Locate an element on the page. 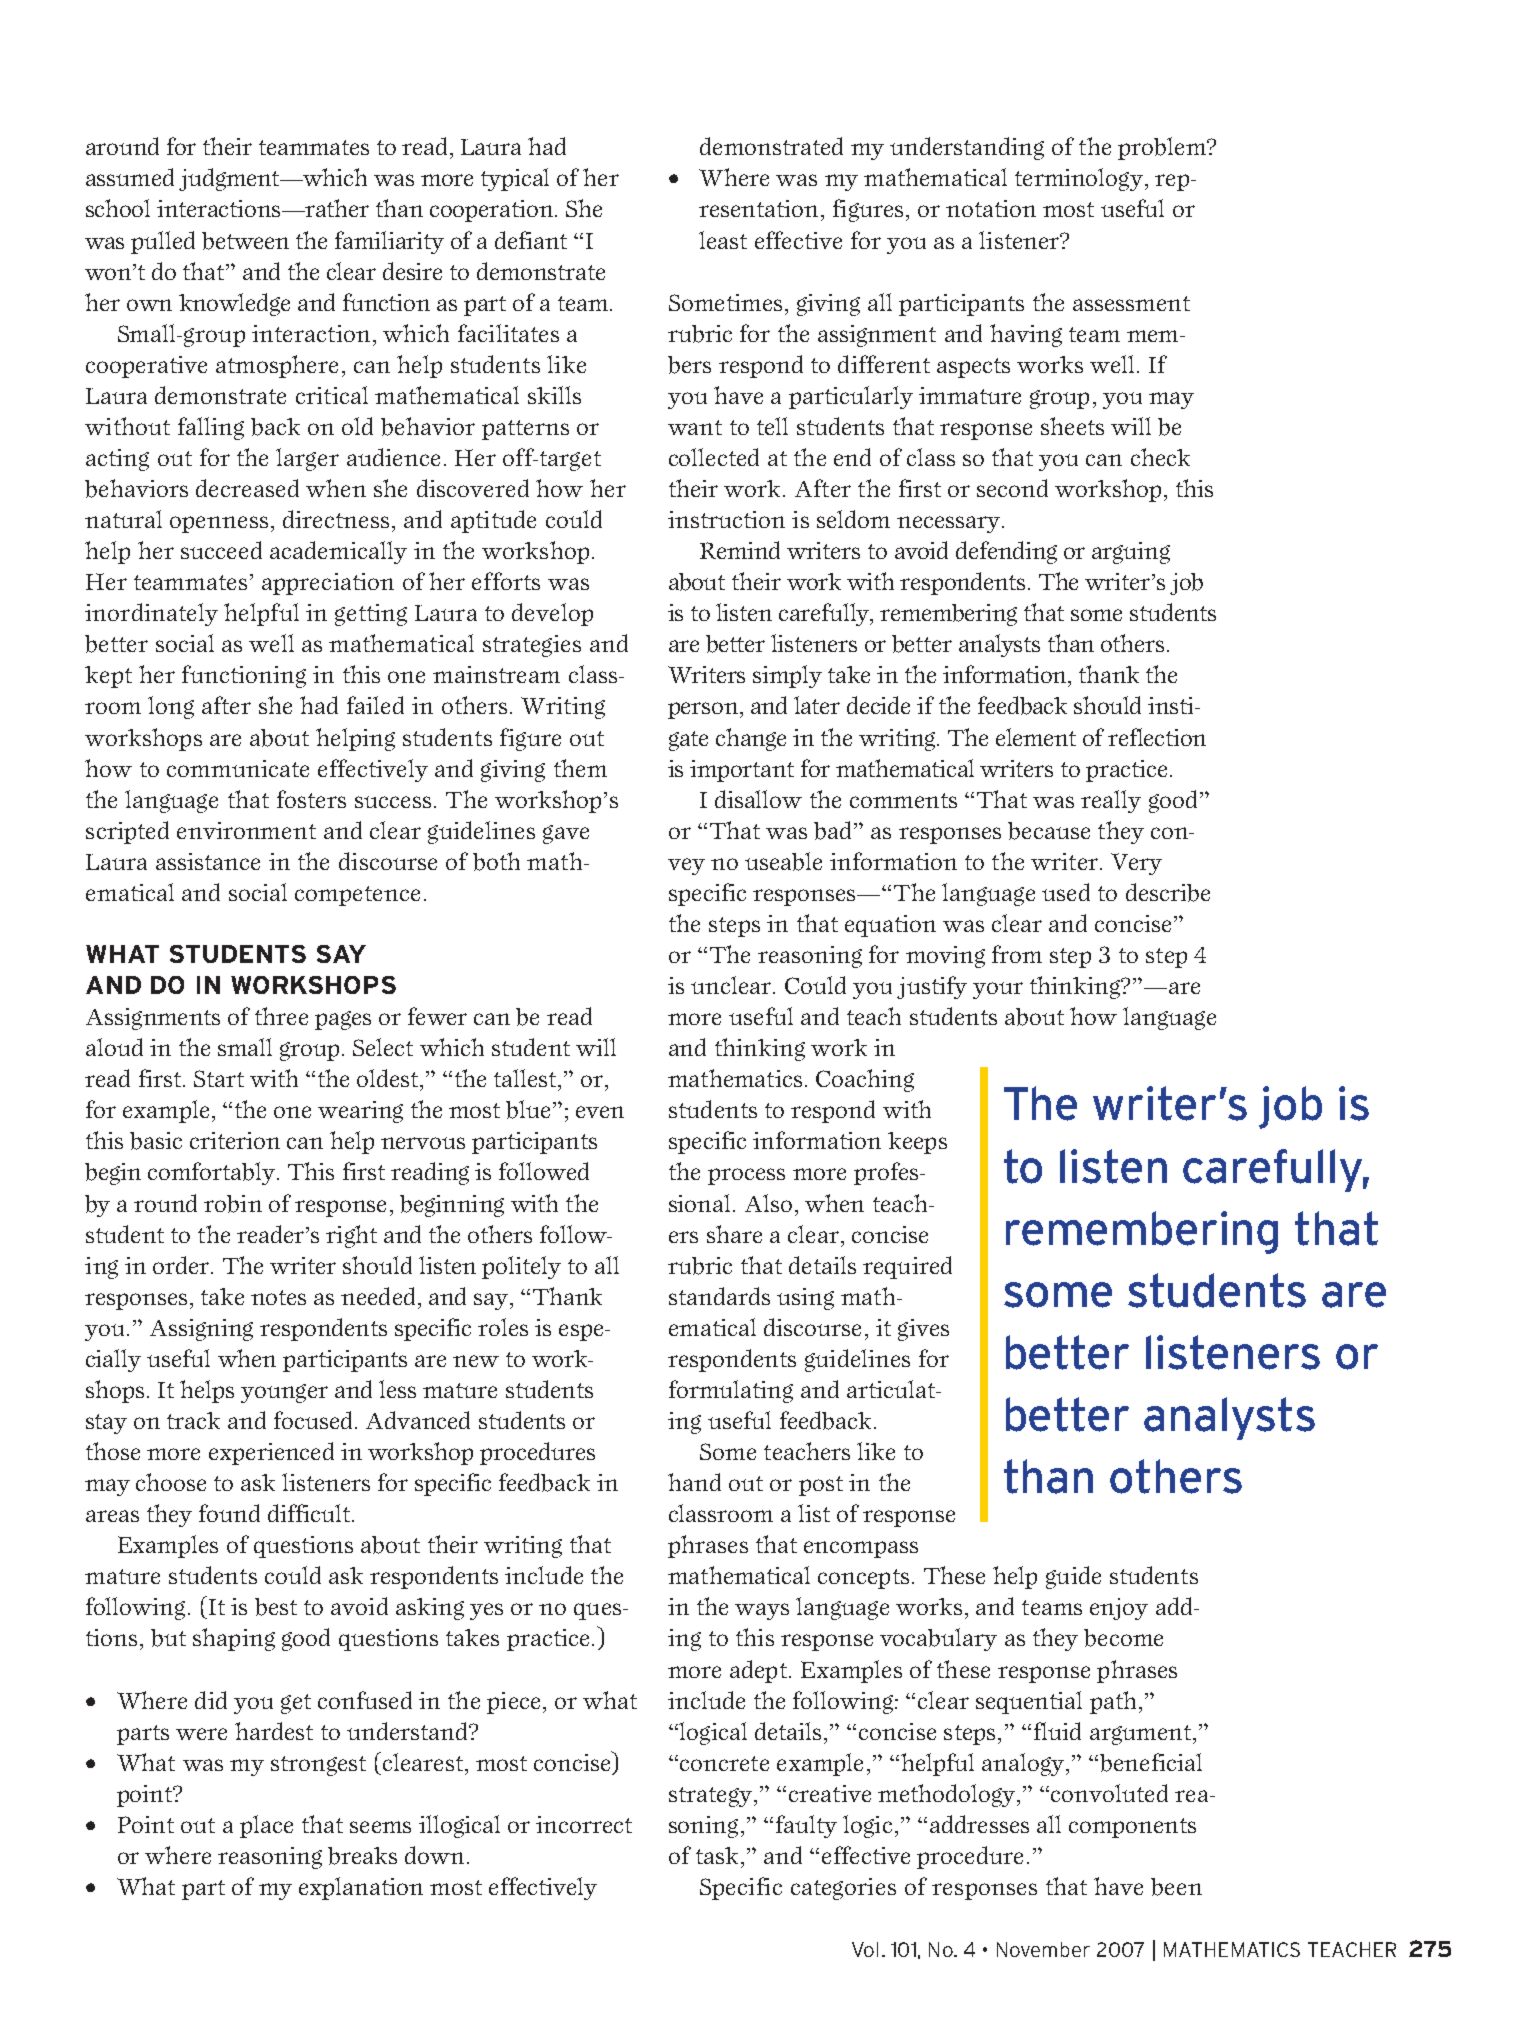  even is located at coordinates (600, 1112).
